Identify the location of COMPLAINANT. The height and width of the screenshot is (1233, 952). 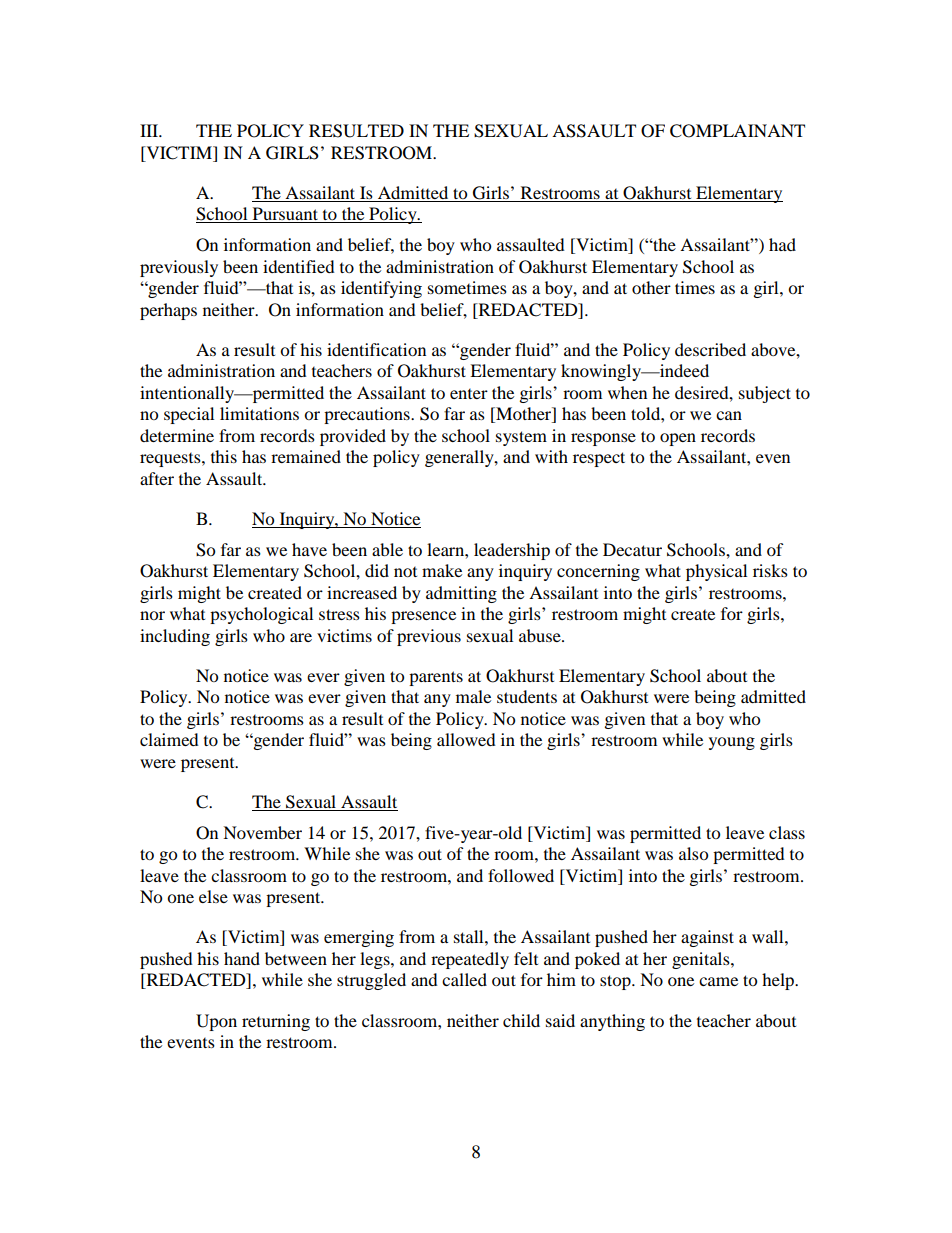
(737, 131).
